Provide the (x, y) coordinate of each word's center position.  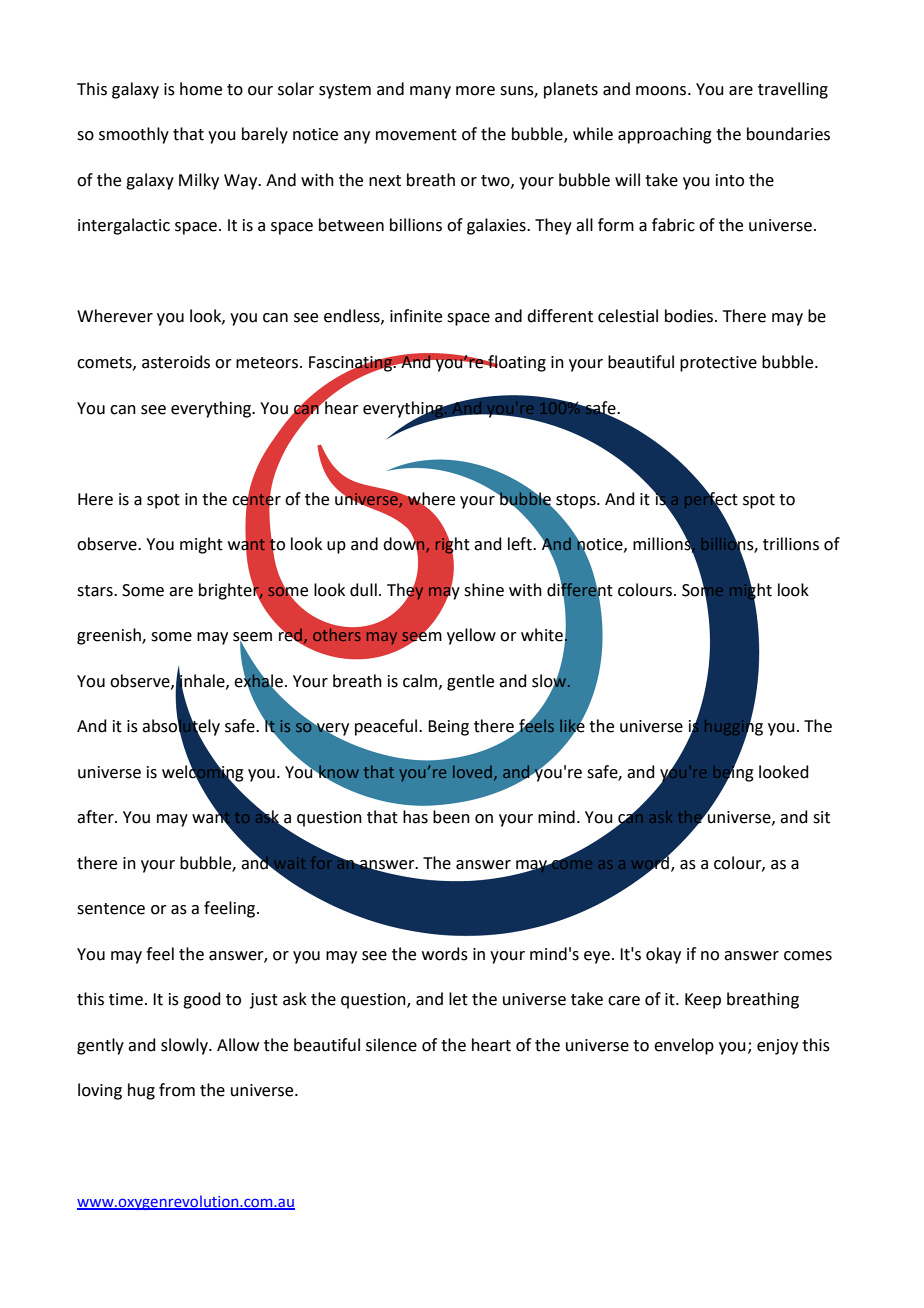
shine (484, 590)
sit (821, 817)
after (96, 817)
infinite (416, 316)
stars (96, 591)
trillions (791, 544)
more (475, 91)
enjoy (777, 1047)
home (201, 89)
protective (718, 364)
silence (391, 1045)
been (451, 817)
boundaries (788, 134)
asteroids (176, 362)
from (177, 1090)
